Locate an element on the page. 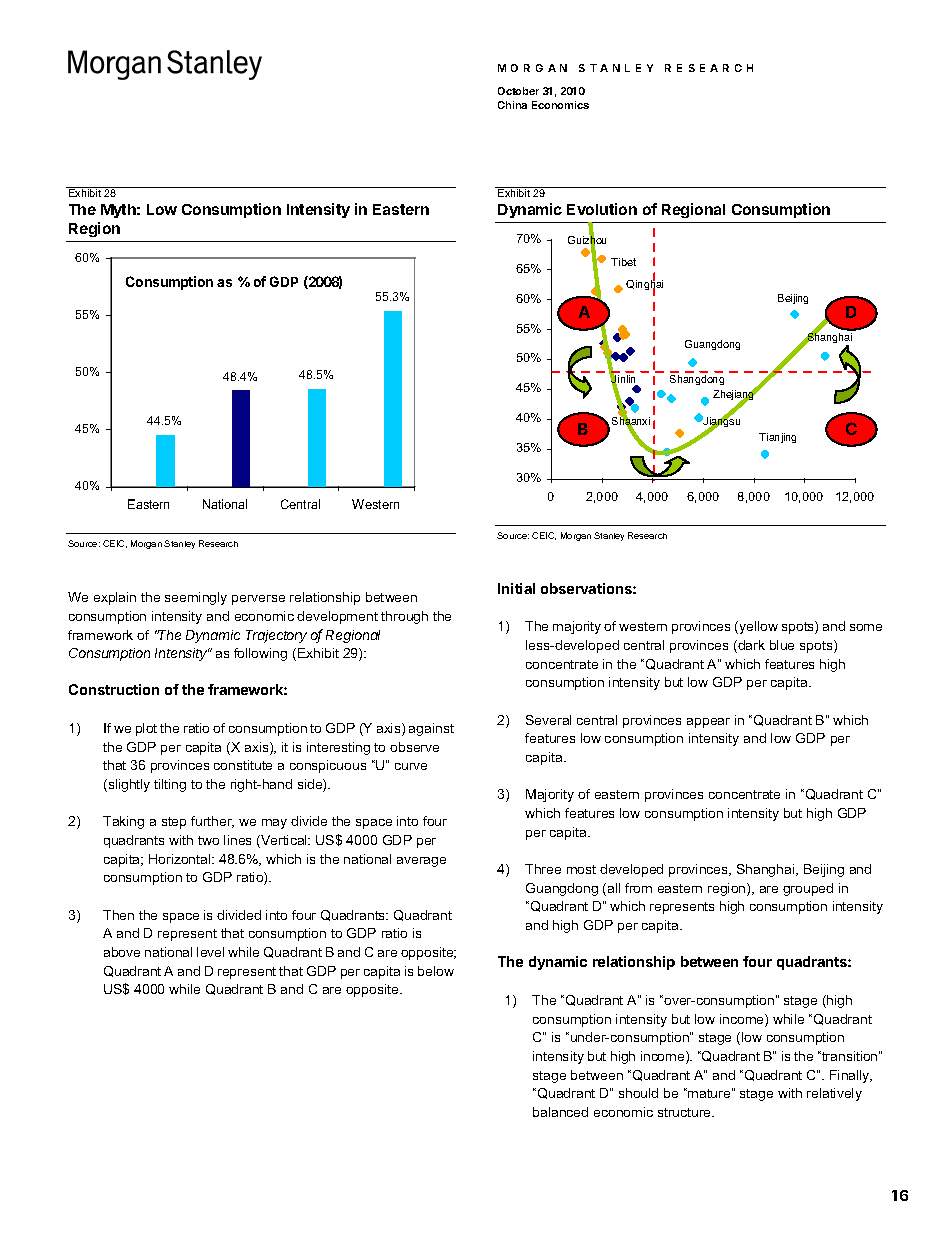  balanced is located at coordinates (560, 1112).
